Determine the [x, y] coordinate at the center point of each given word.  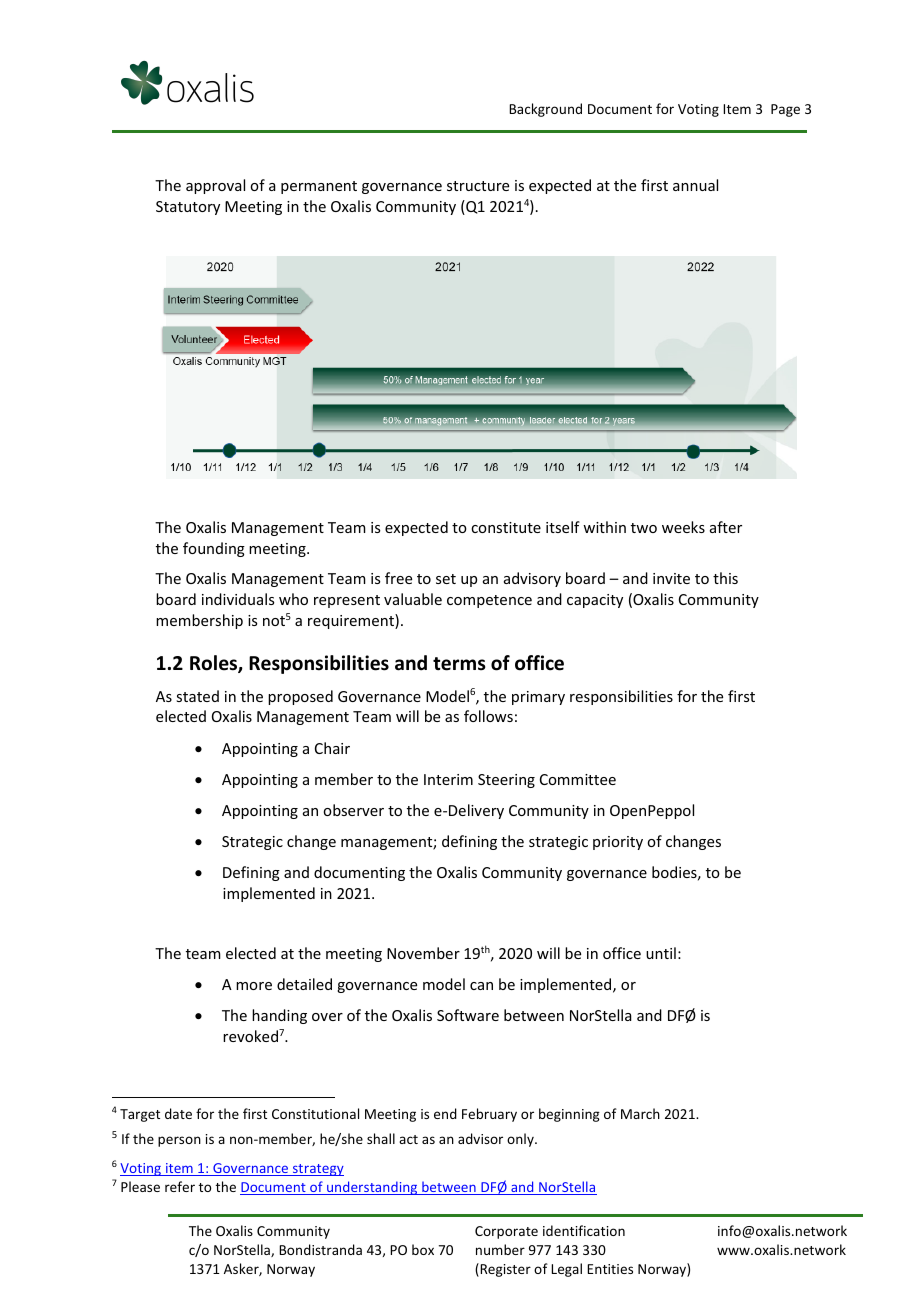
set [446, 579]
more [254, 986]
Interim [448, 779]
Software [468, 1015]
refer [180, 1186]
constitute [506, 527]
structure [478, 186]
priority [618, 843]
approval [215, 186]
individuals [238, 599]
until [661, 953]
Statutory [188, 208]
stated [197, 696]
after [726, 527]
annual [695, 185]
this [725, 578]
